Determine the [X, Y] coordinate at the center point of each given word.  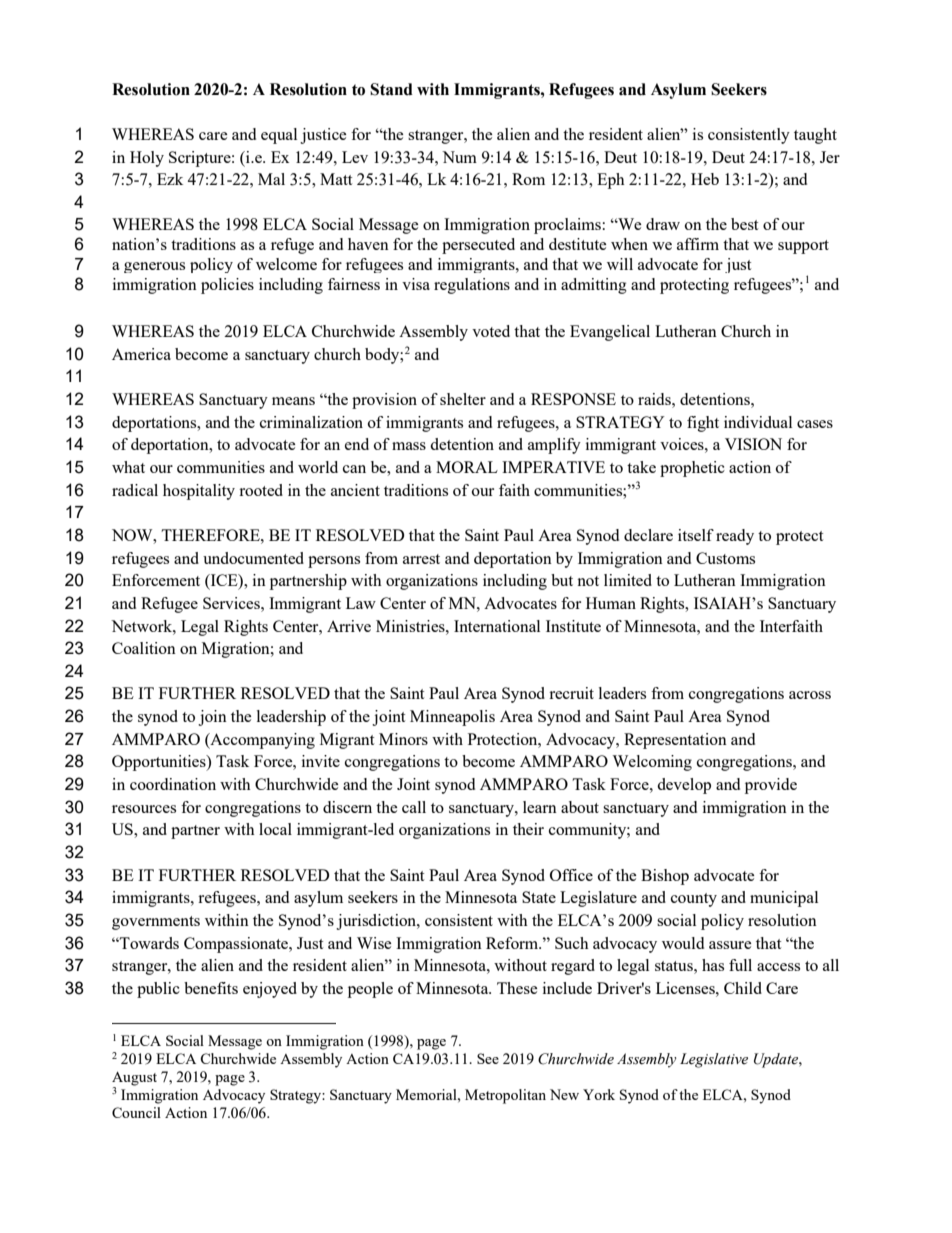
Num [459, 157]
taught [815, 136]
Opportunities [160, 763]
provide [771, 786]
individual [758, 422]
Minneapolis [452, 718]
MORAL [467, 467]
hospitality [199, 492]
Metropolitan [505, 1096]
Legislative [714, 1060]
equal [279, 136]
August [134, 1079]
